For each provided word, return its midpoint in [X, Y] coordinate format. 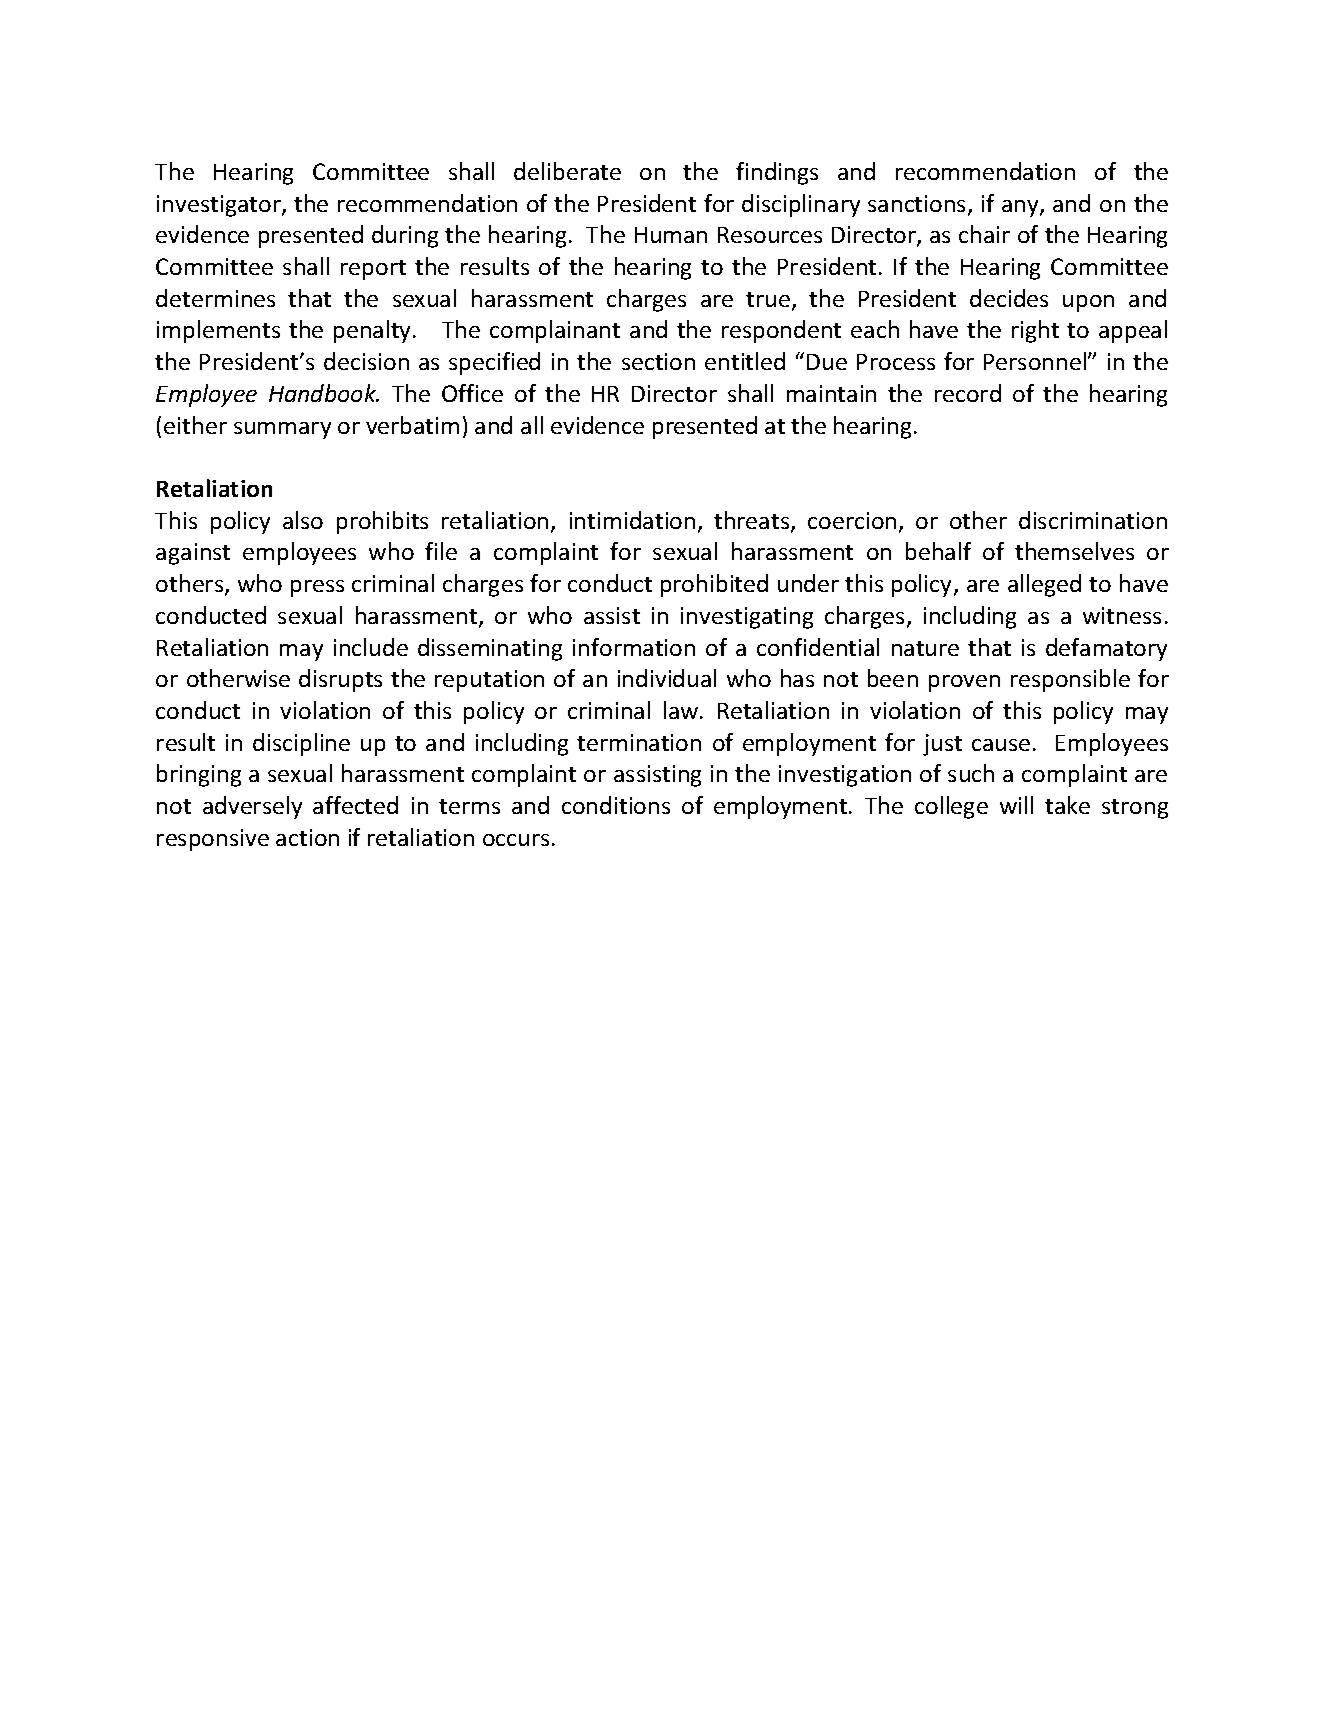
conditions [616, 805]
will [1016, 805]
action [307, 837]
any [1021, 208]
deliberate [567, 171]
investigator [220, 206]
